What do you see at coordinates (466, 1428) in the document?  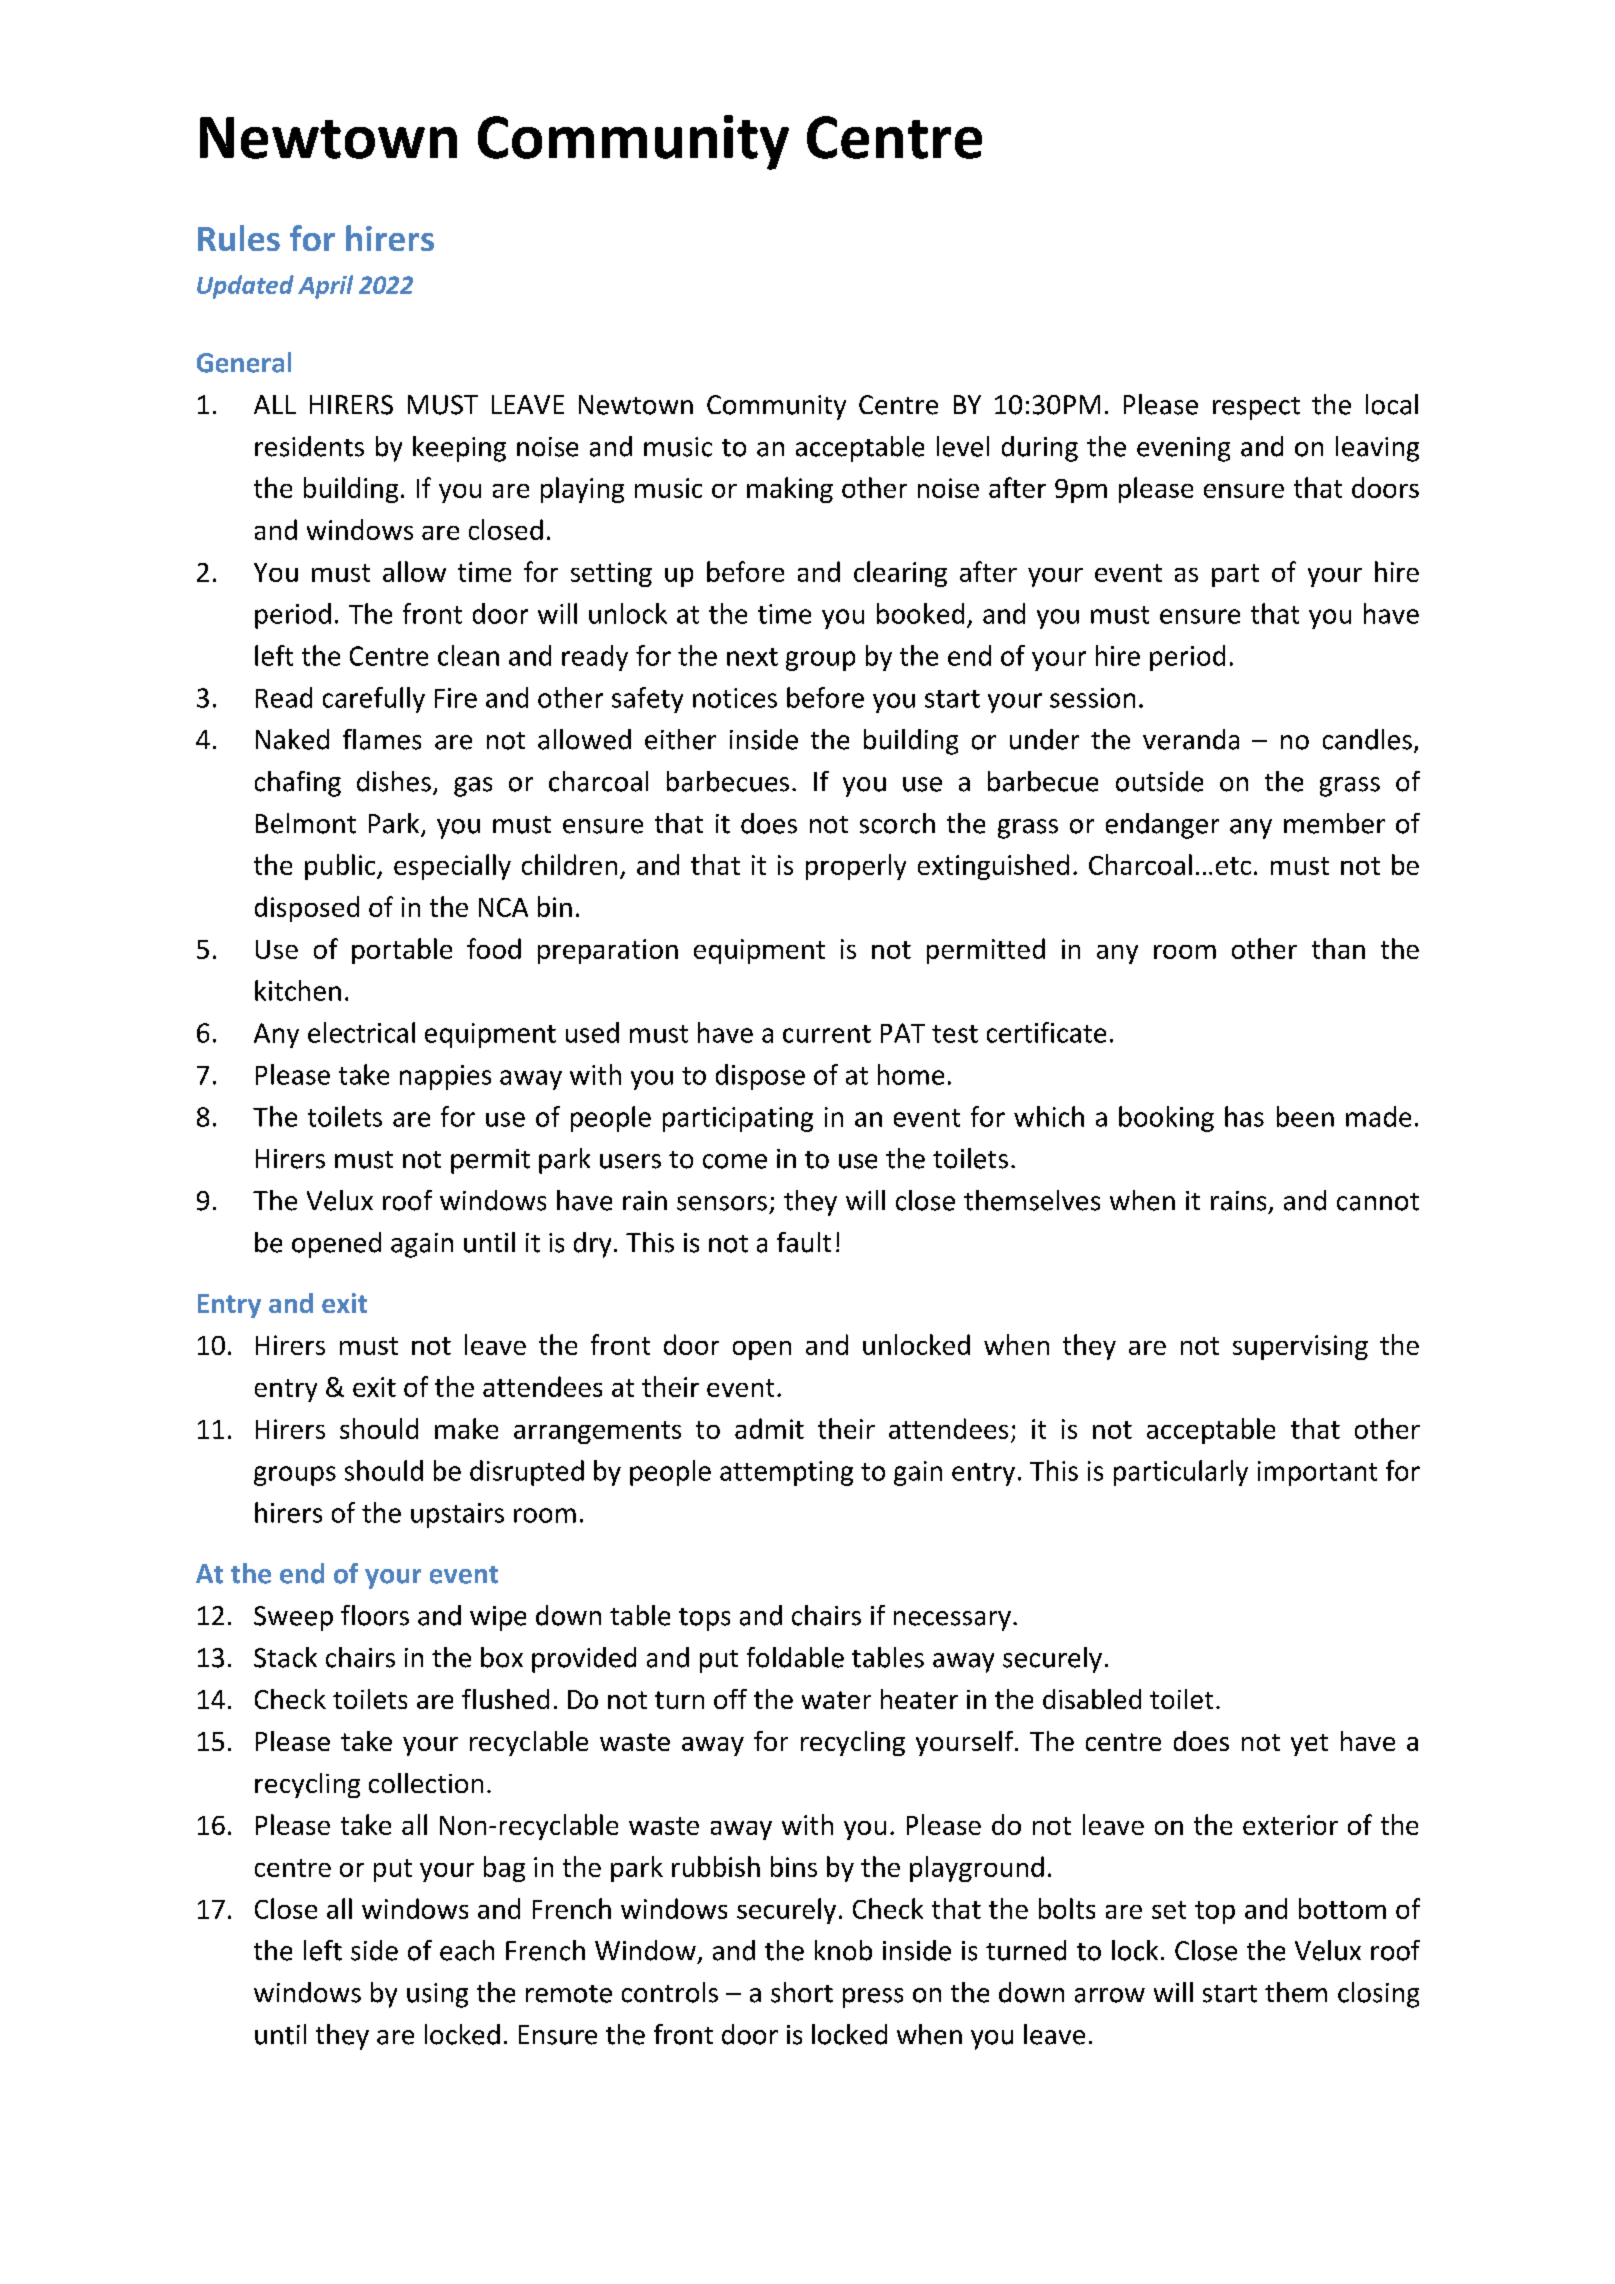 I see `make` at bounding box center [466, 1428].
